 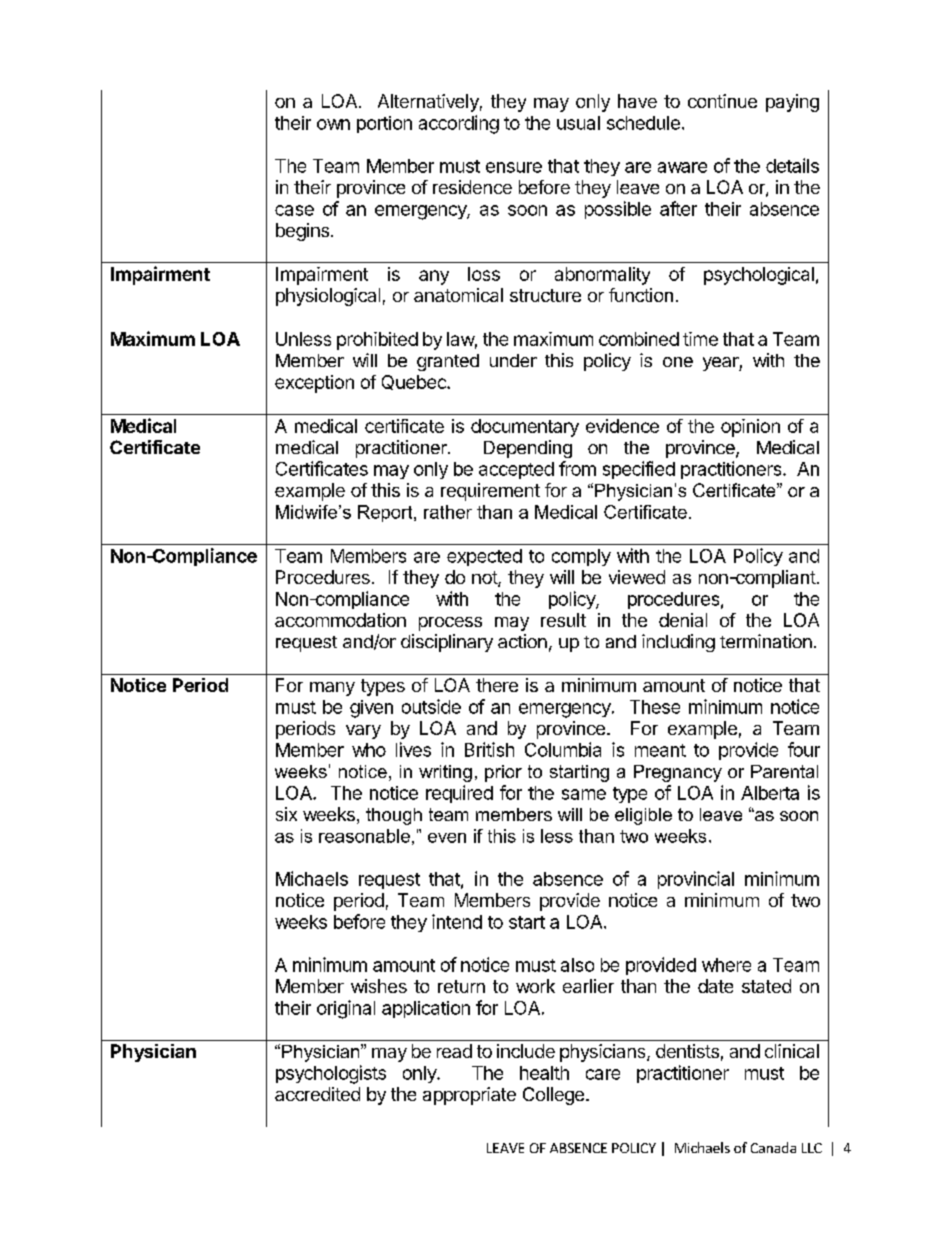 I want to click on opinion, so click(x=750, y=428).
